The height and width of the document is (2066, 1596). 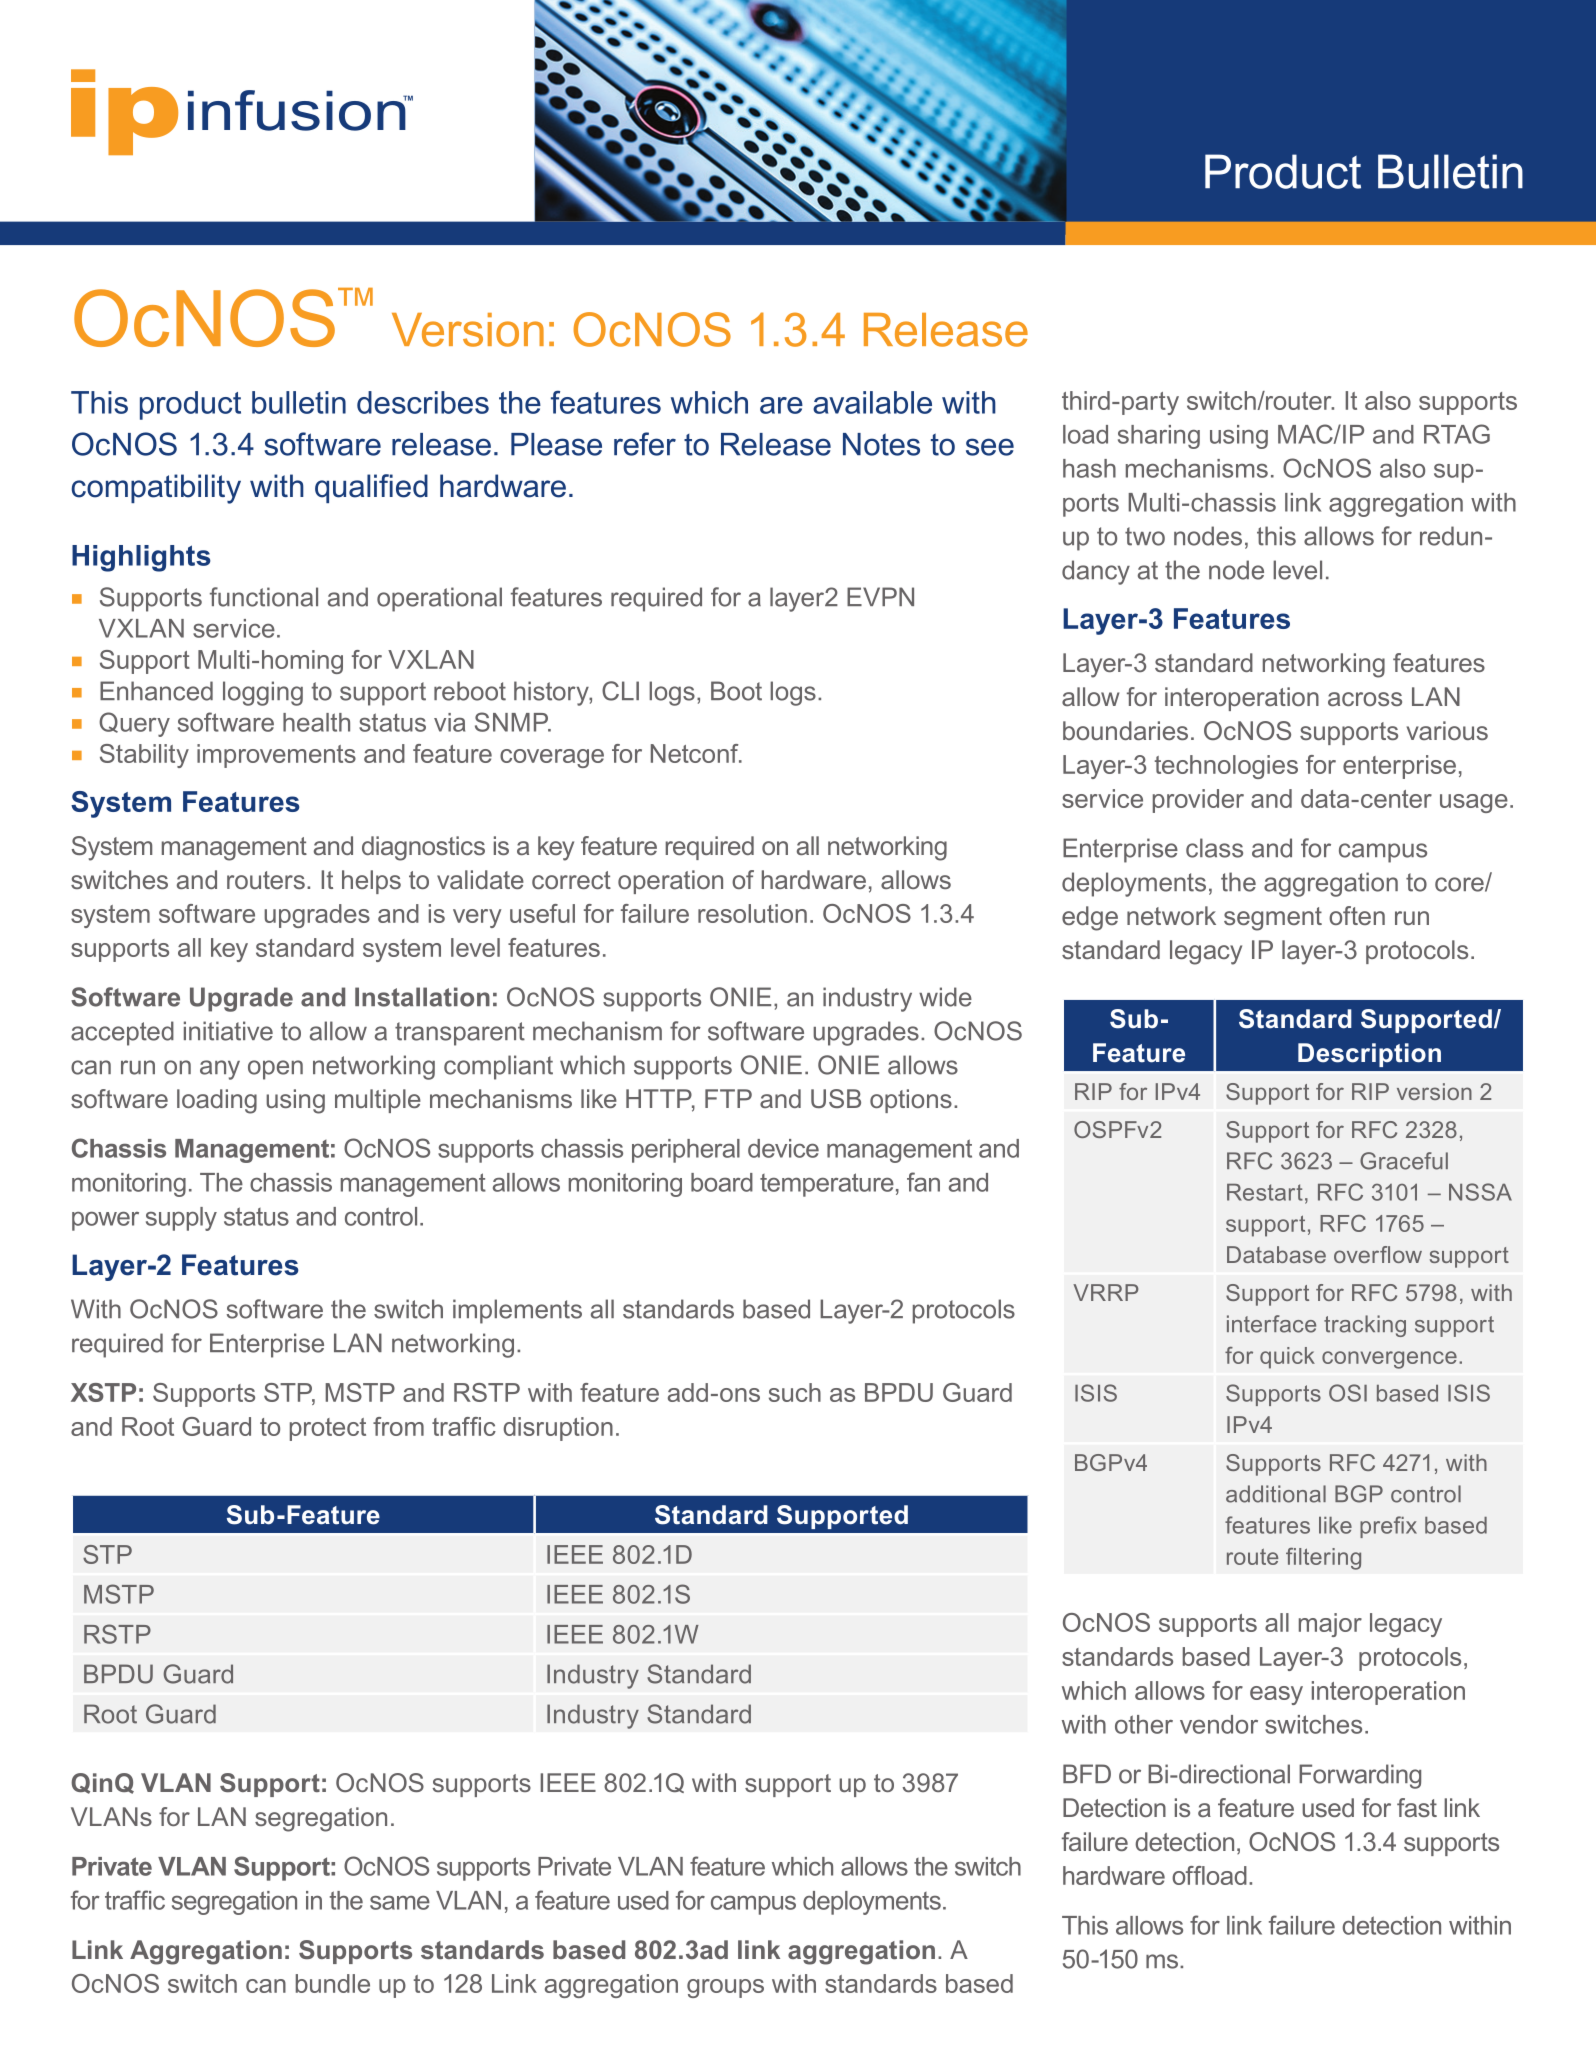 I want to click on qualified, so click(x=371, y=488).
